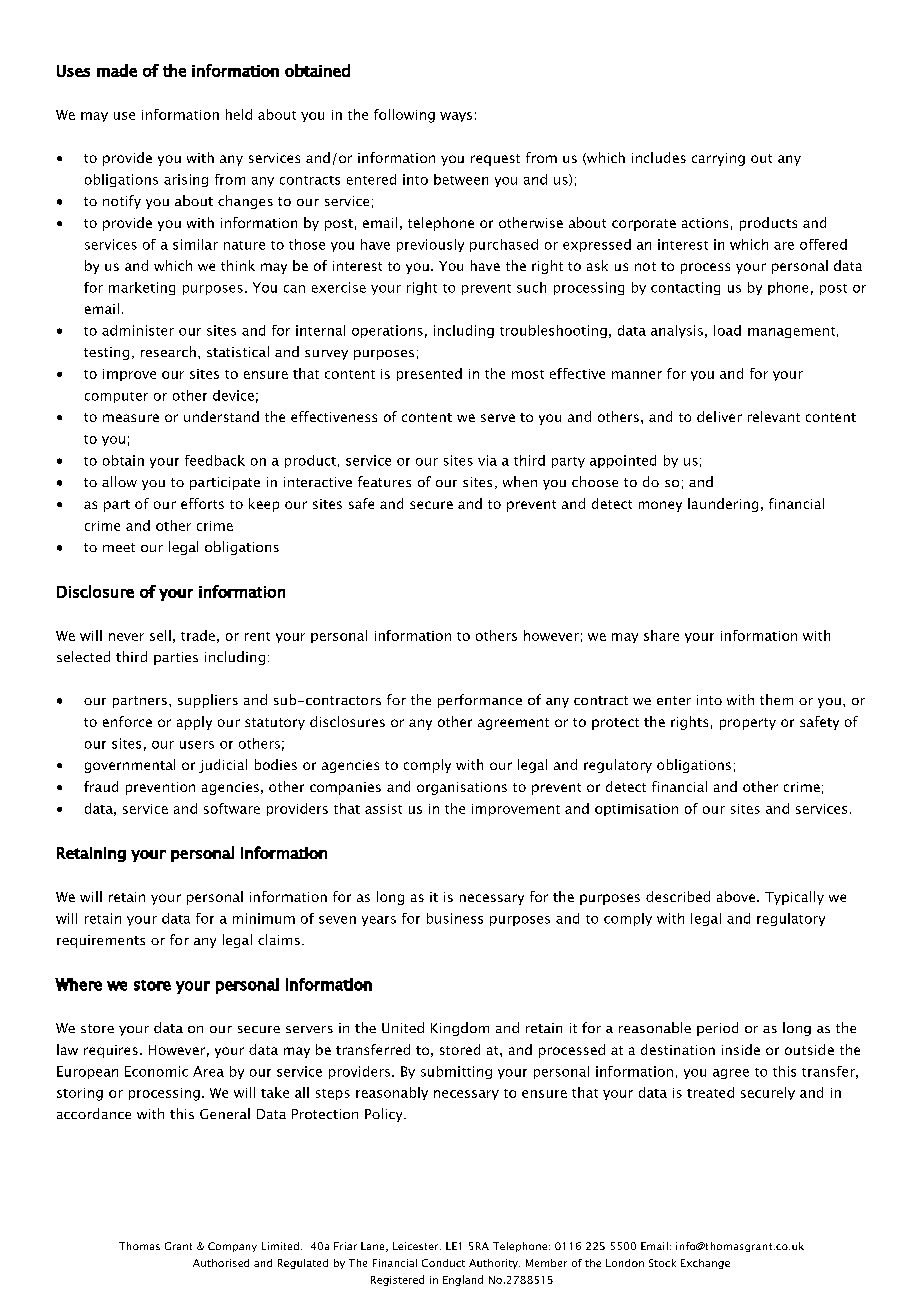 The width and height of the screenshot is (924, 1308). I want to click on performance, so click(480, 701).
